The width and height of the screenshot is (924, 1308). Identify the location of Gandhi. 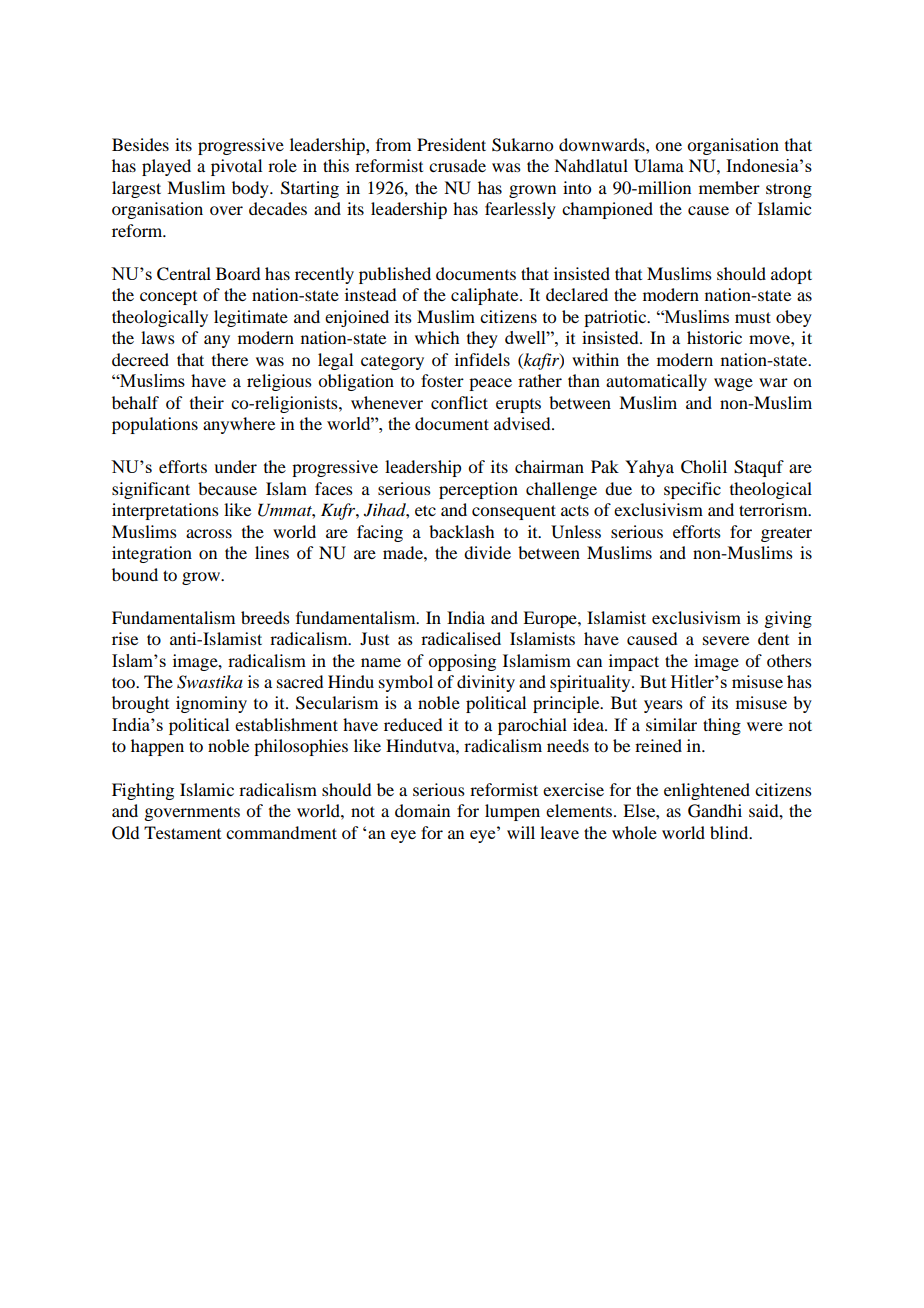
(715, 811).
